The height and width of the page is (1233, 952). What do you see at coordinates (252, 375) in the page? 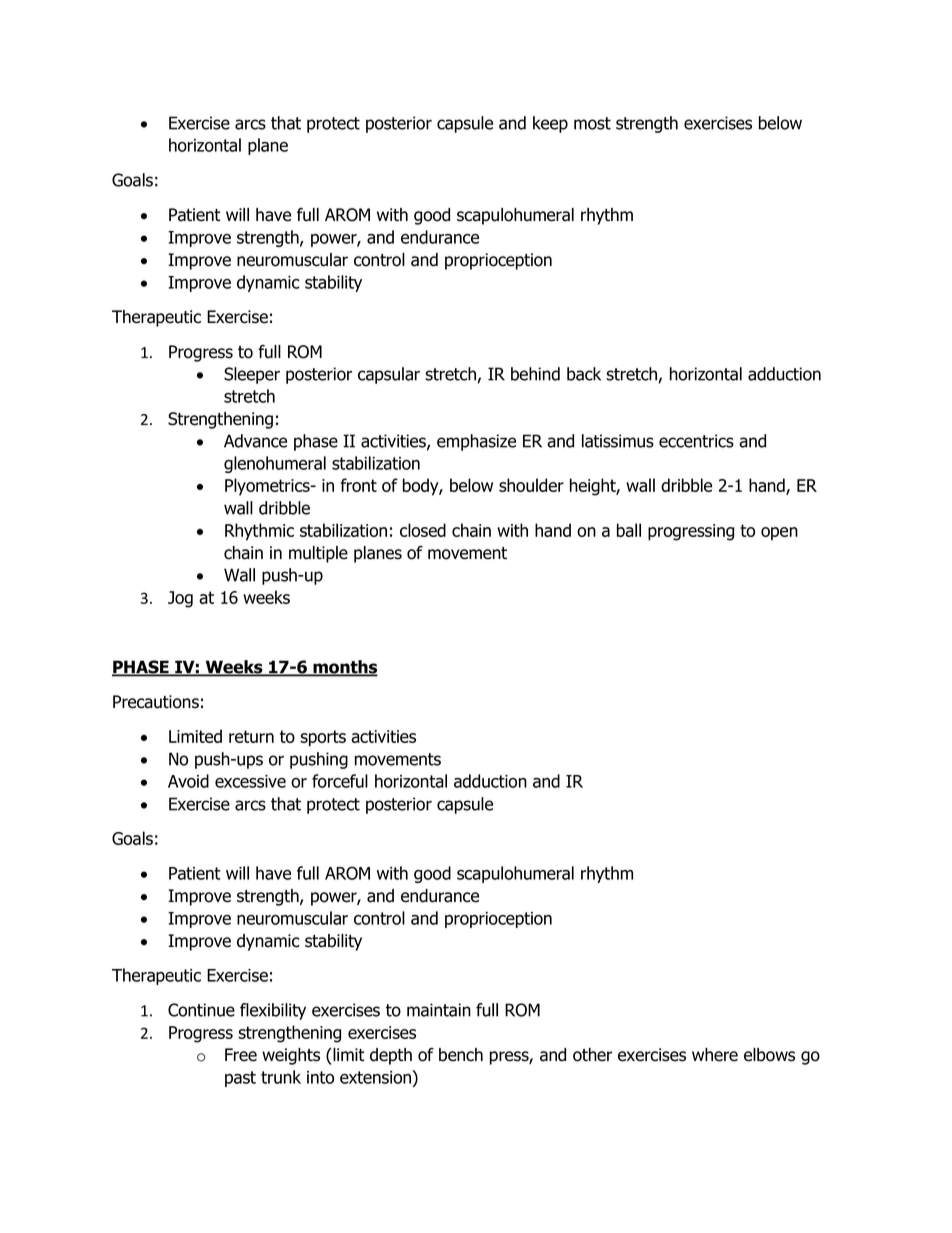
I see `Sleeper` at bounding box center [252, 375].
